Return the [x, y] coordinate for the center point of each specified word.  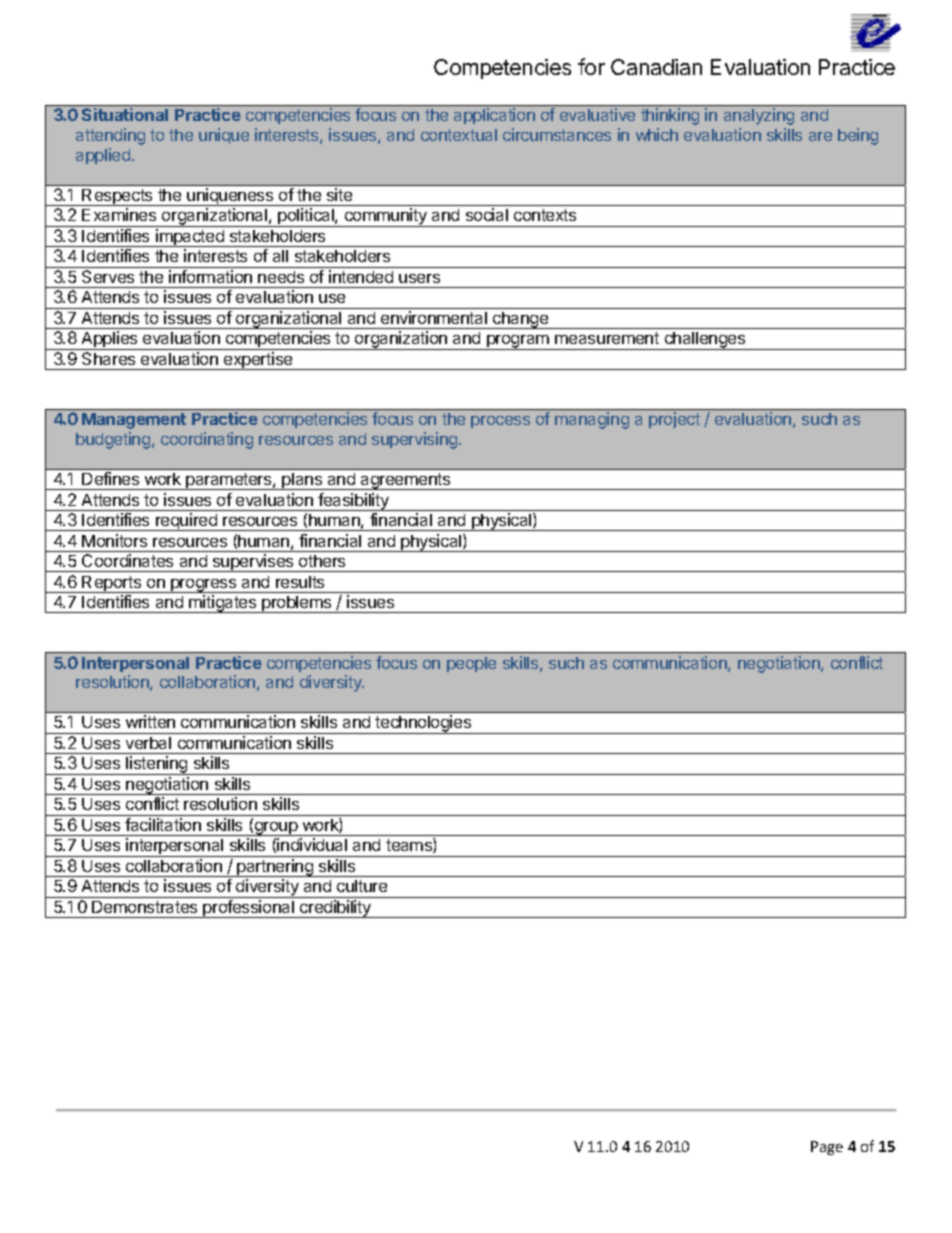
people [471, 664]
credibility [335, 909]
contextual [459, 135]
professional [248, 909]
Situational [125, 114]
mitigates [223, 604]
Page [827, 1148]
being [858, 136]
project [674, 420]
